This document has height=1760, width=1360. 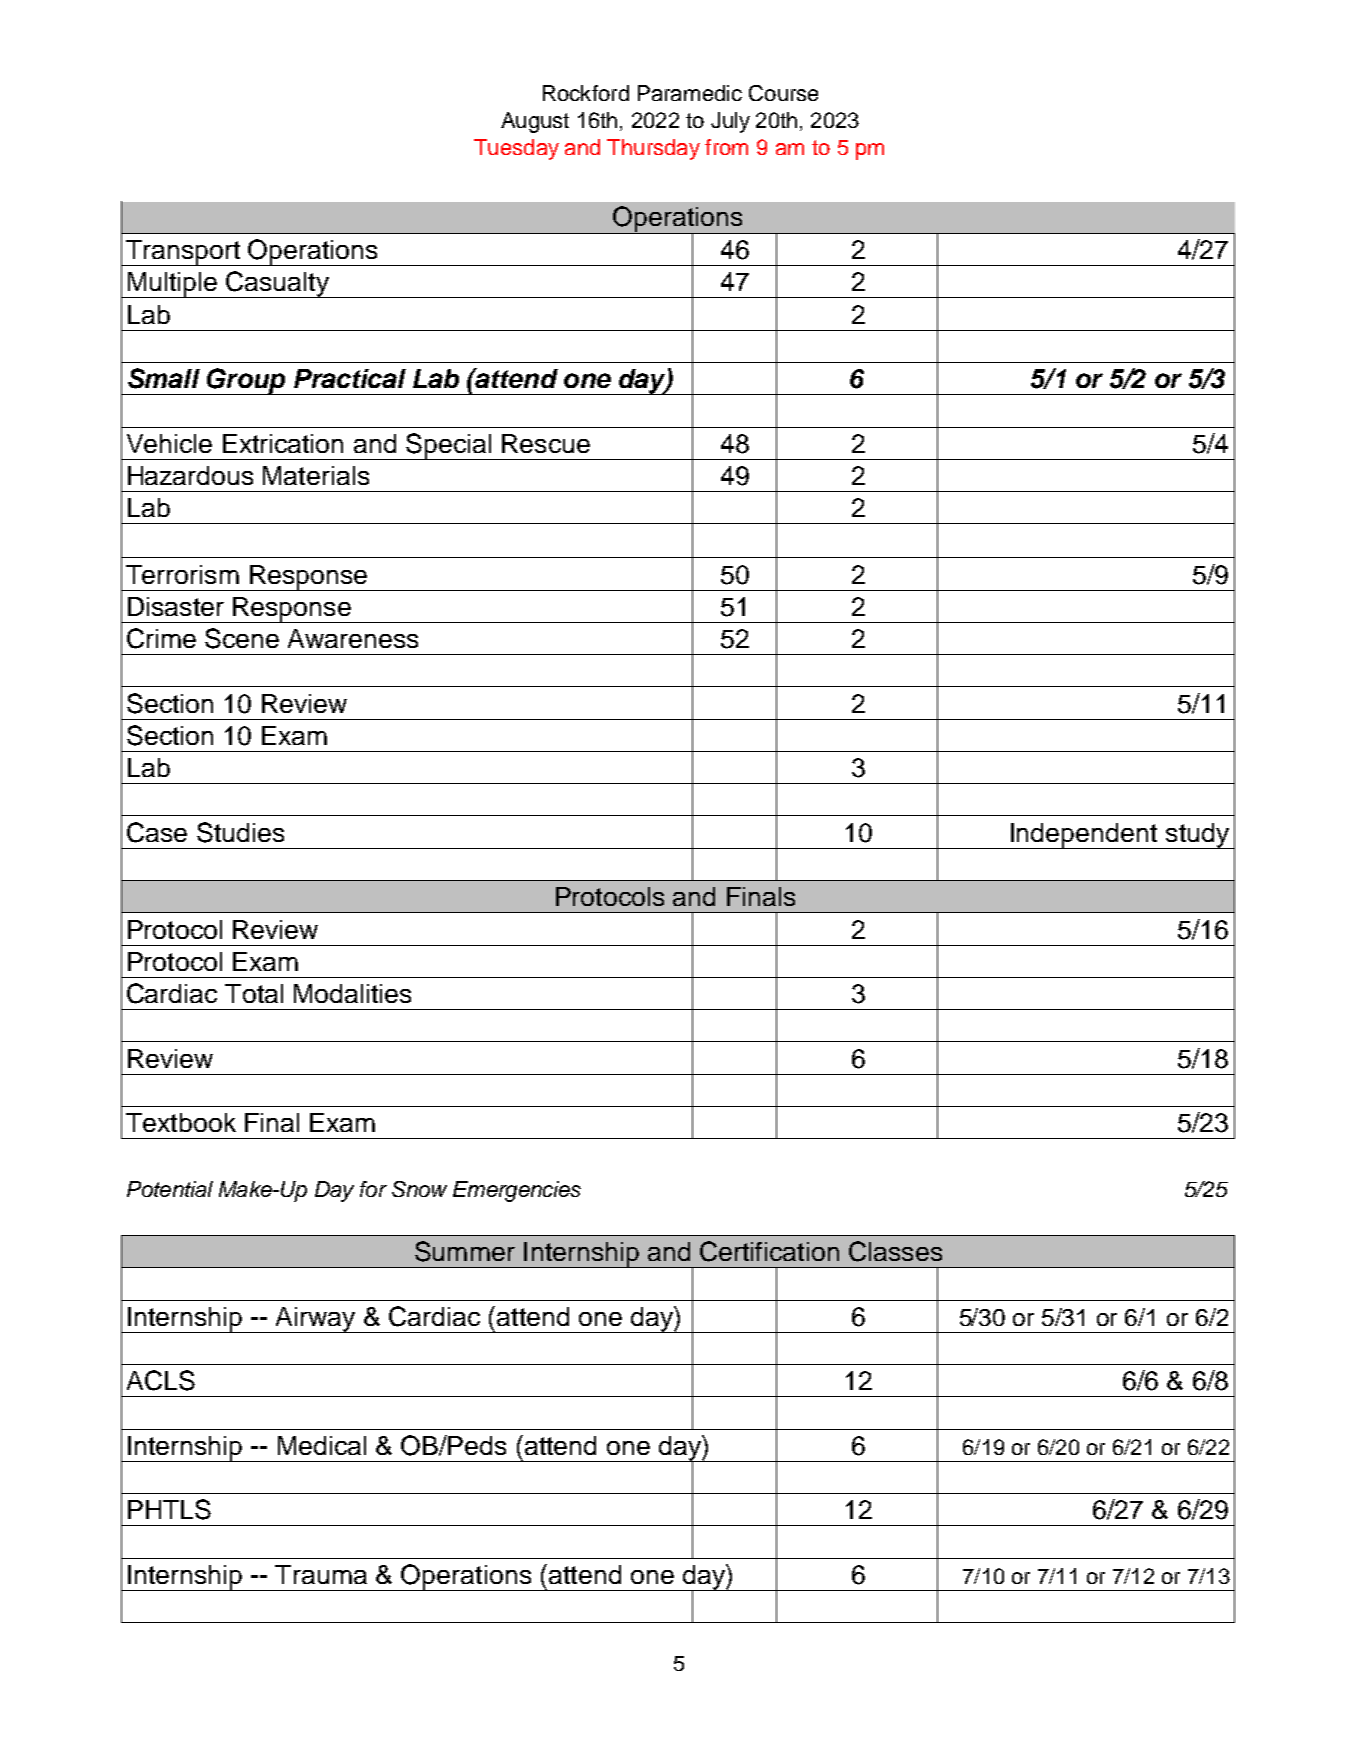 What do you see at coordinates (321, 1574) in the document?
I see `Trauma` at bounding box center [321, 1574].
